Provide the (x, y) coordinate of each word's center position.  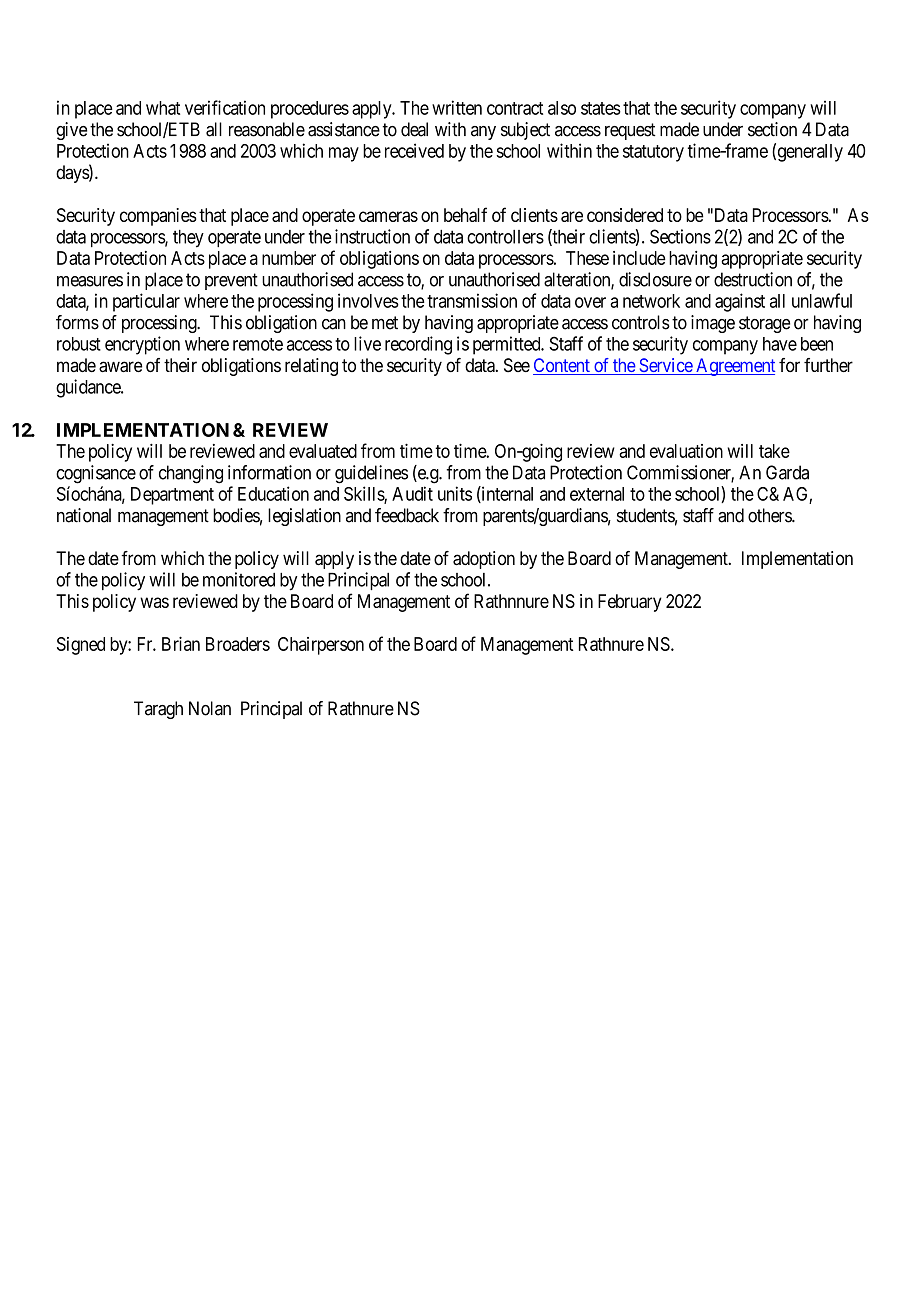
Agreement (734, 367)
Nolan (210, 708)
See (517, 365)
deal (414, 129)
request (630, 131)
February (630, 603)
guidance (89, 388)
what (163, 108)
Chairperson (321, 646)
